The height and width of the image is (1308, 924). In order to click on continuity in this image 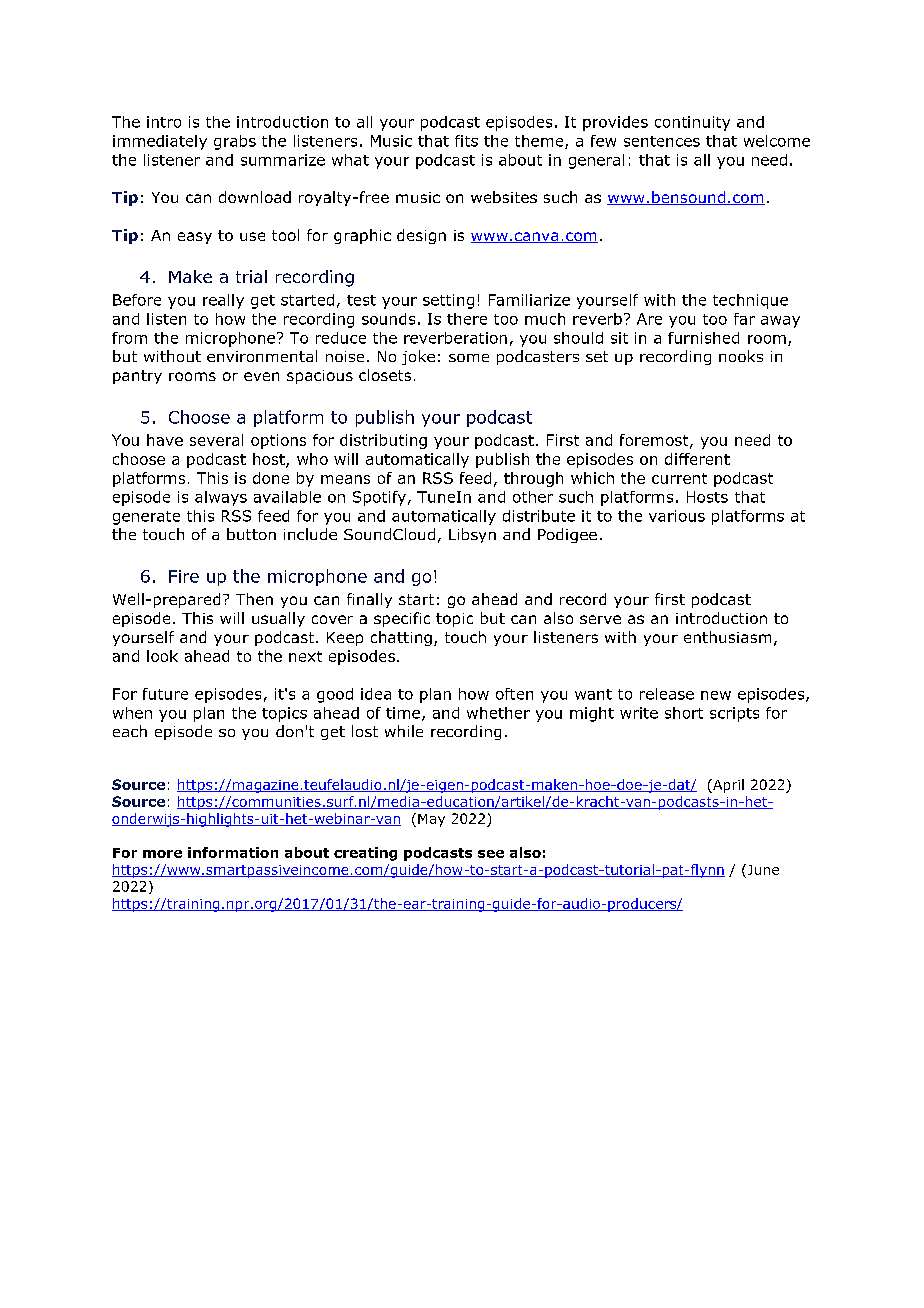, I will do `click(692, 123)`.
